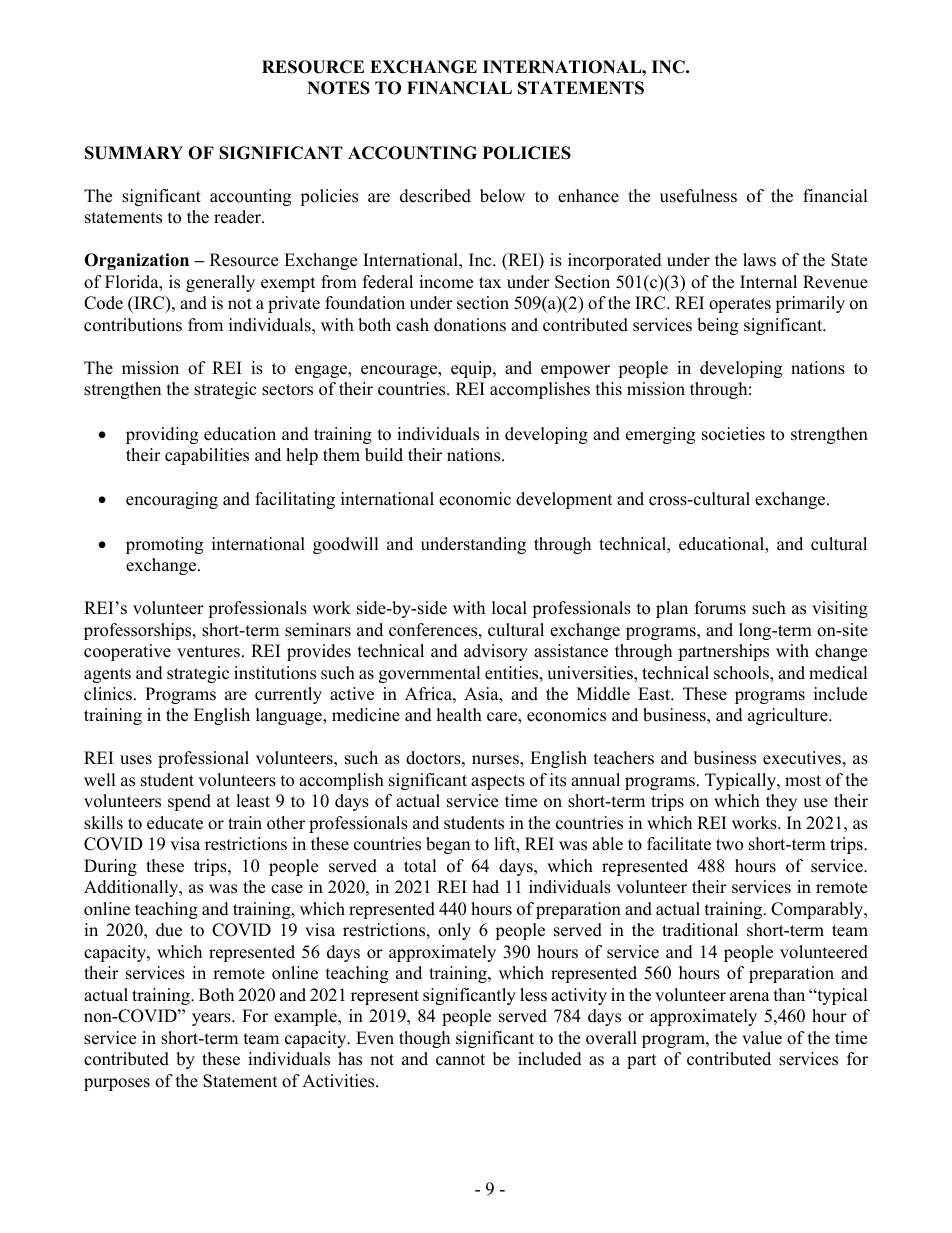 This document has height=1233, width=952. Describe the element at coordinates (496, 761) in the document. I see `nurses` at that location.
